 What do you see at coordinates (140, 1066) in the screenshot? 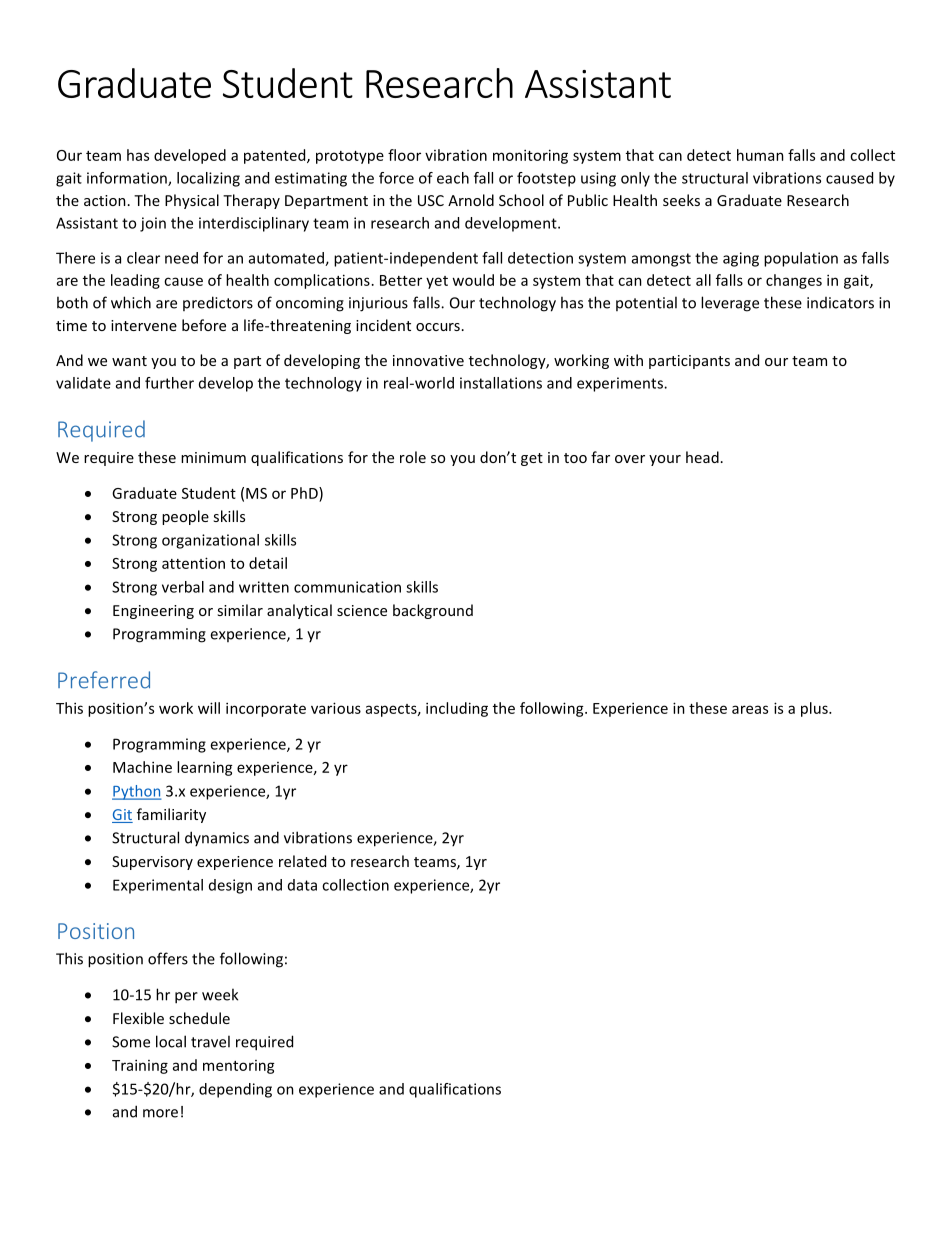
I see `Training` at bounding box center [140, 1066].
